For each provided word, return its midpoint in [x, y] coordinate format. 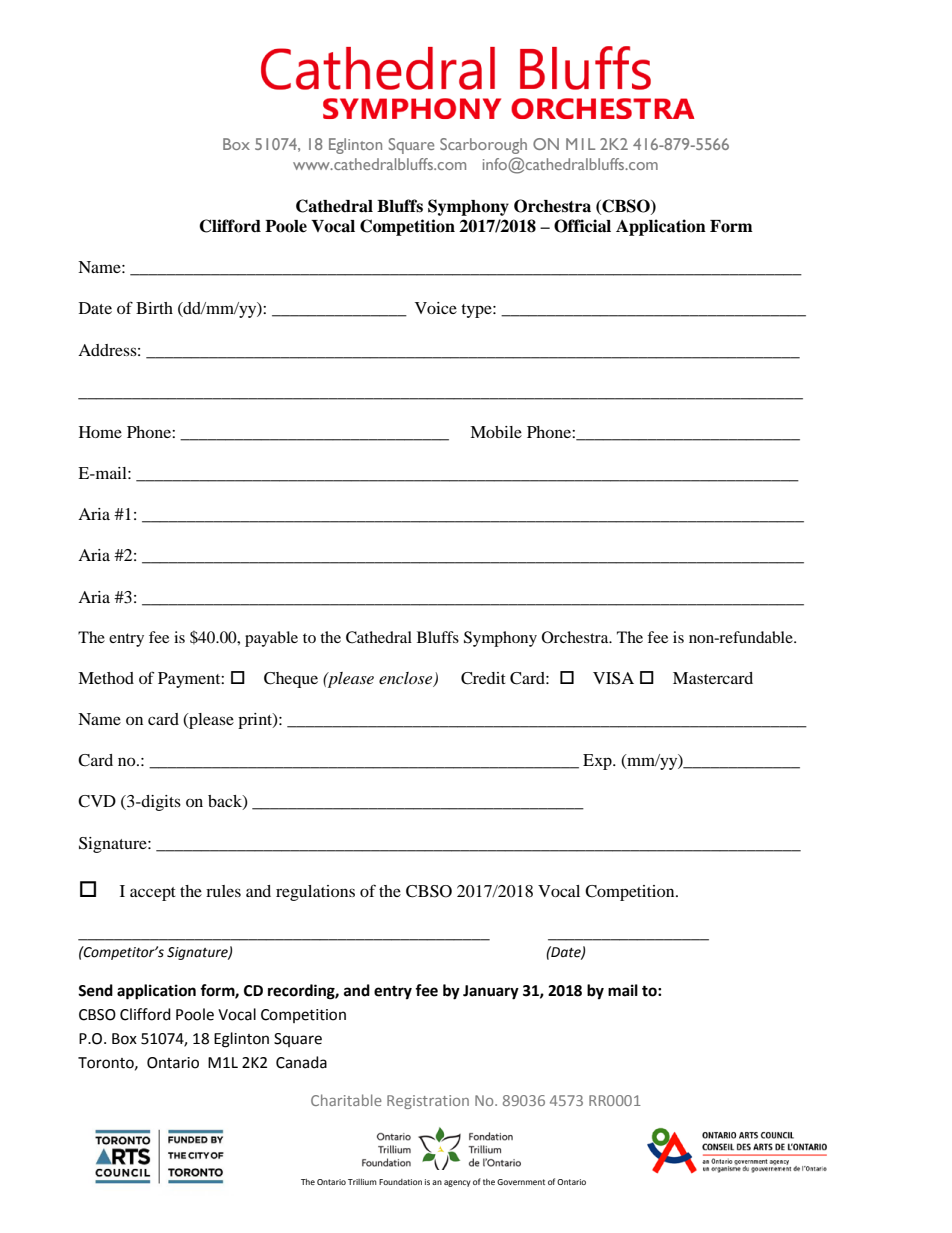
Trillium [362, 1182]
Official [582, 226]
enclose [407, 679]
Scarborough [483, 146]
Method [106, 678]
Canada [301, 1062]
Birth [154, 308]
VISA [613, 678]
